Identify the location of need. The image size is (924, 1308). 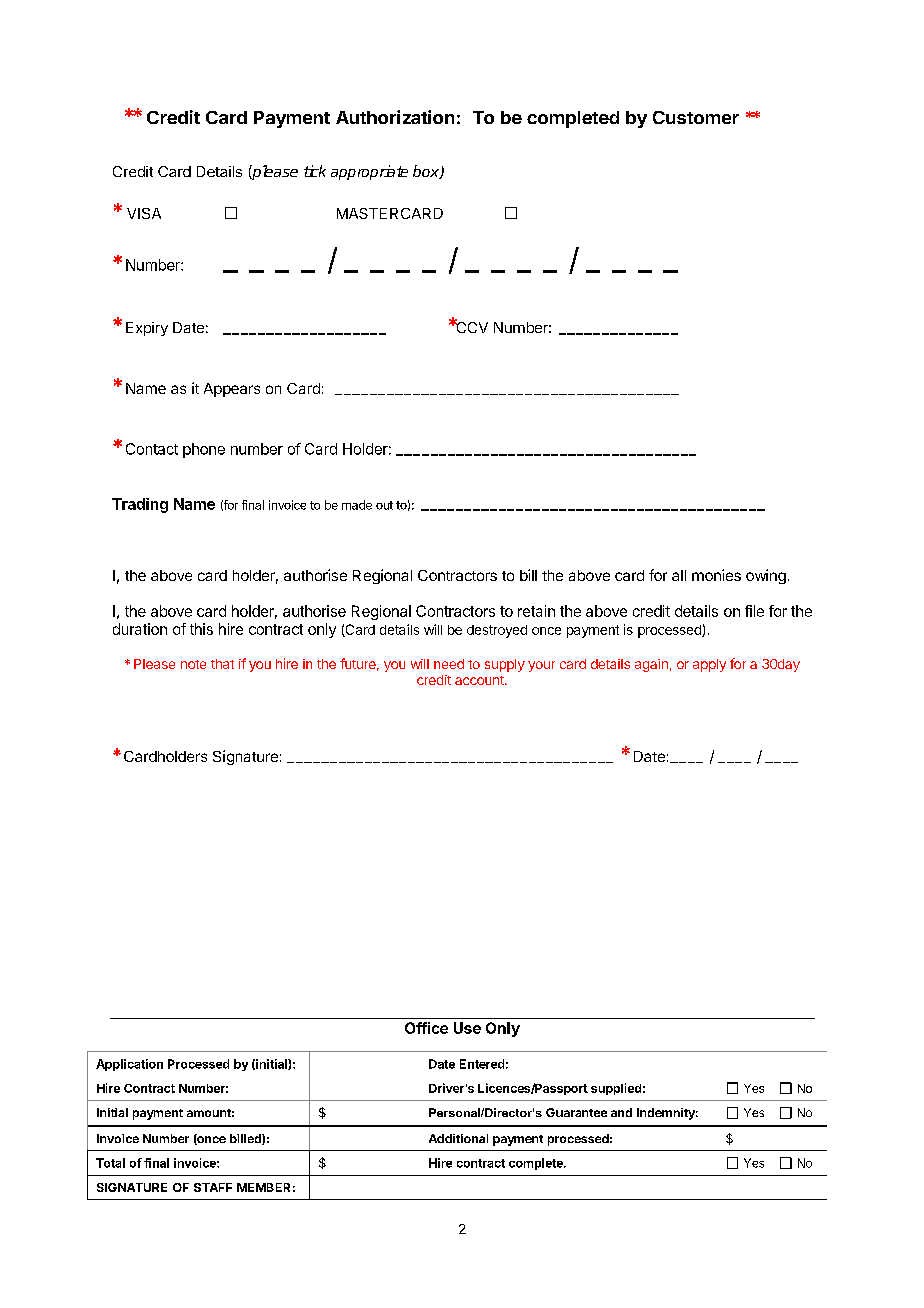
(449, 664).
